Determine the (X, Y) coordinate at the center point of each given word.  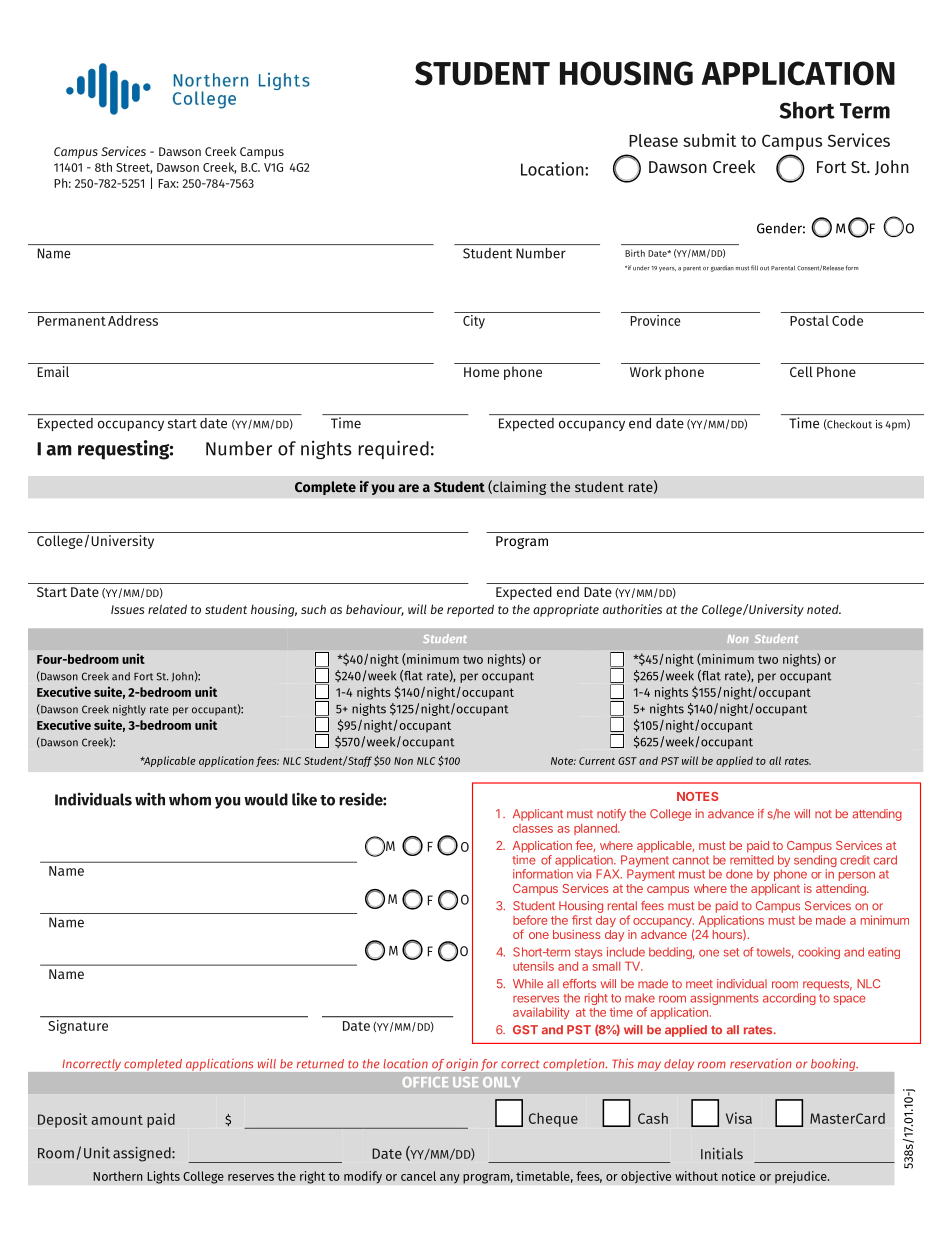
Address (133, 320)
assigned (143, 1154)
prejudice (802, 1177)
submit (709, 140)
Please (653, 140)
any (450, 1179)
